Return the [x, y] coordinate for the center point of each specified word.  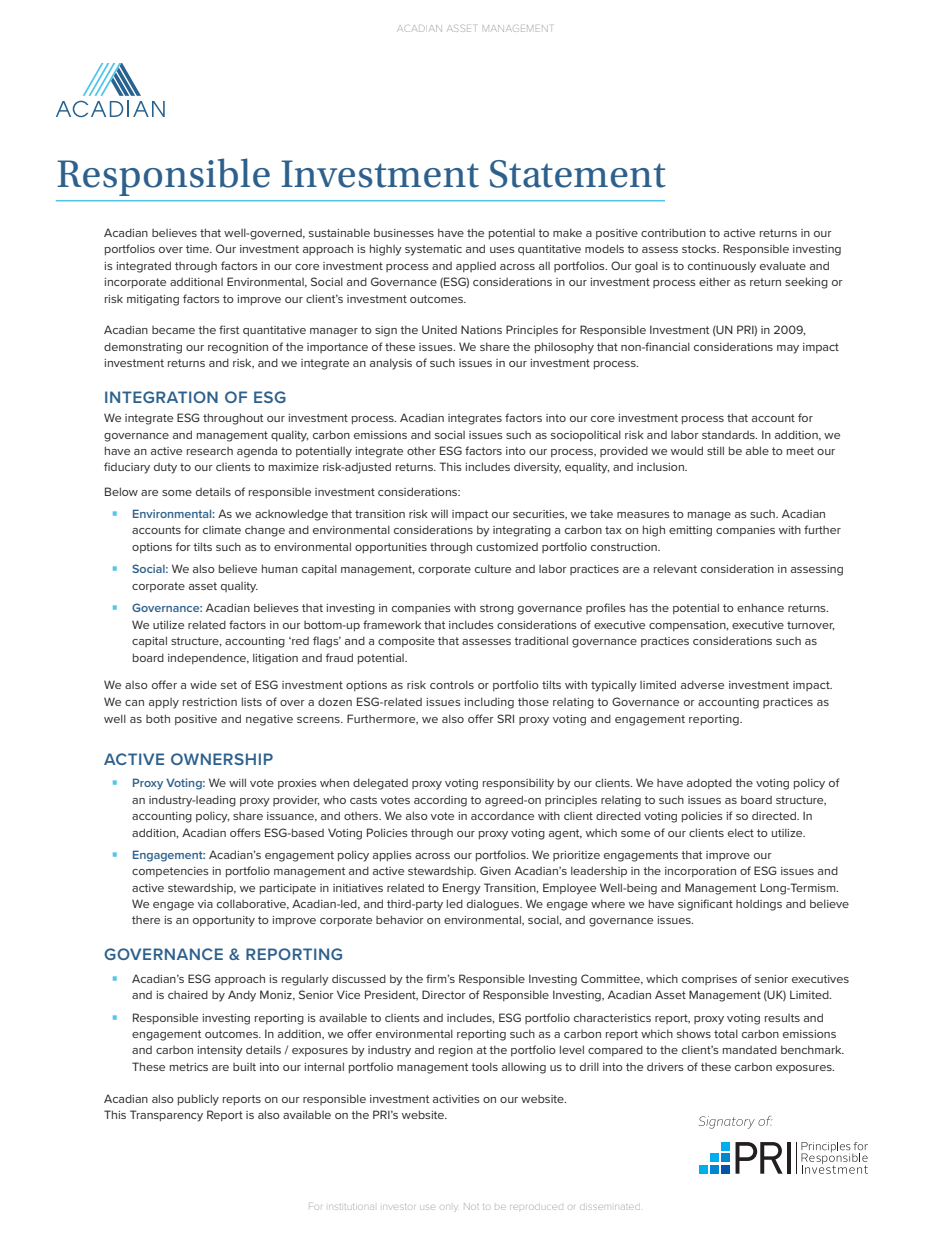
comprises [709, 980]
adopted [709, 783]
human [280, 568]
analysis [391, 364]
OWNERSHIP [222, 759]
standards [729, 435]
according [440, 801]
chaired [188, 994]
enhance [760, 607]
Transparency [166, 1116]
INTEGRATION [161, 397]
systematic [433, 250]
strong [497, 609]
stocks [700, 248]
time [199, 249]
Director [444, 994]
